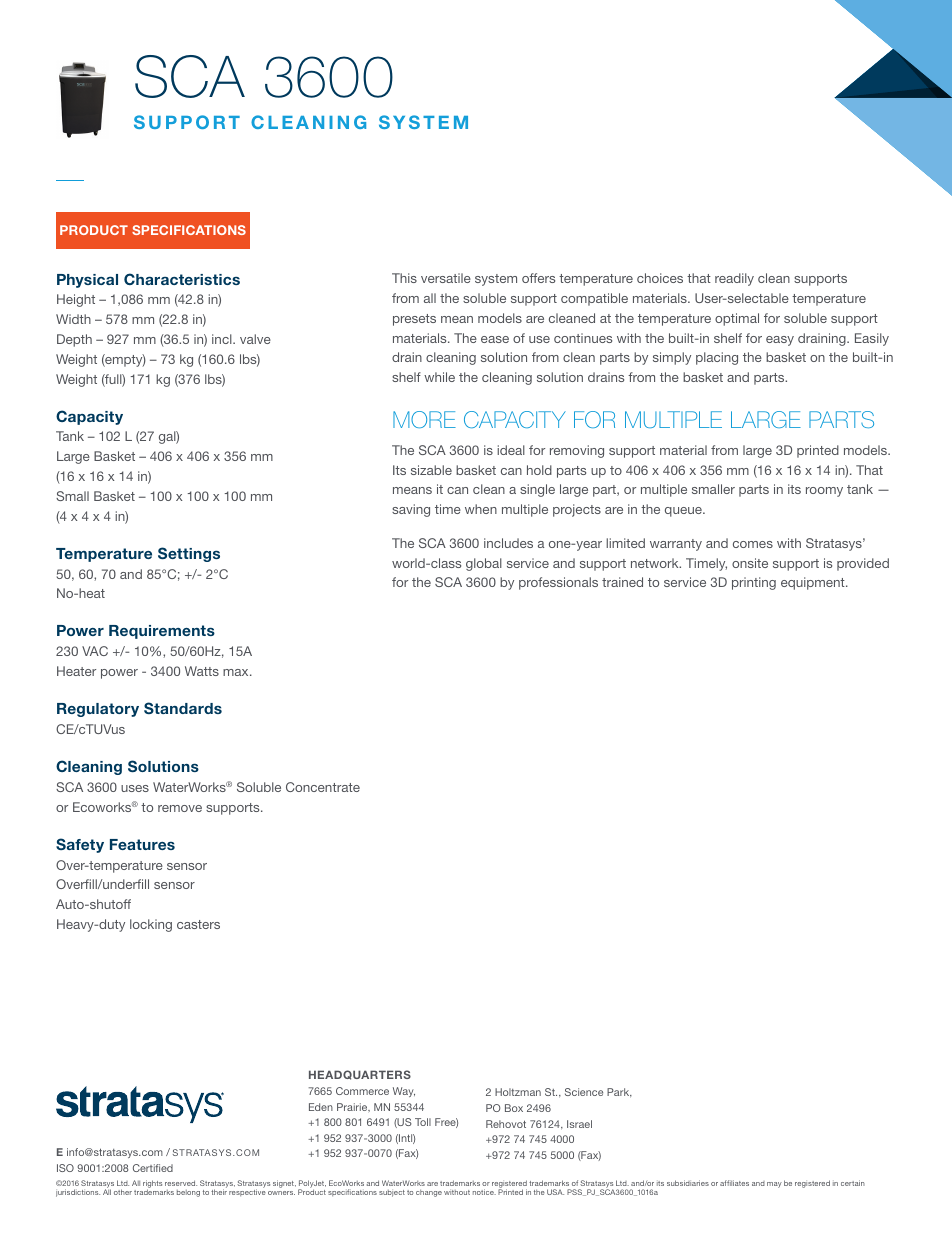 This page has height=1233, width=952. I want to click on optimal, so click(737, 319).
